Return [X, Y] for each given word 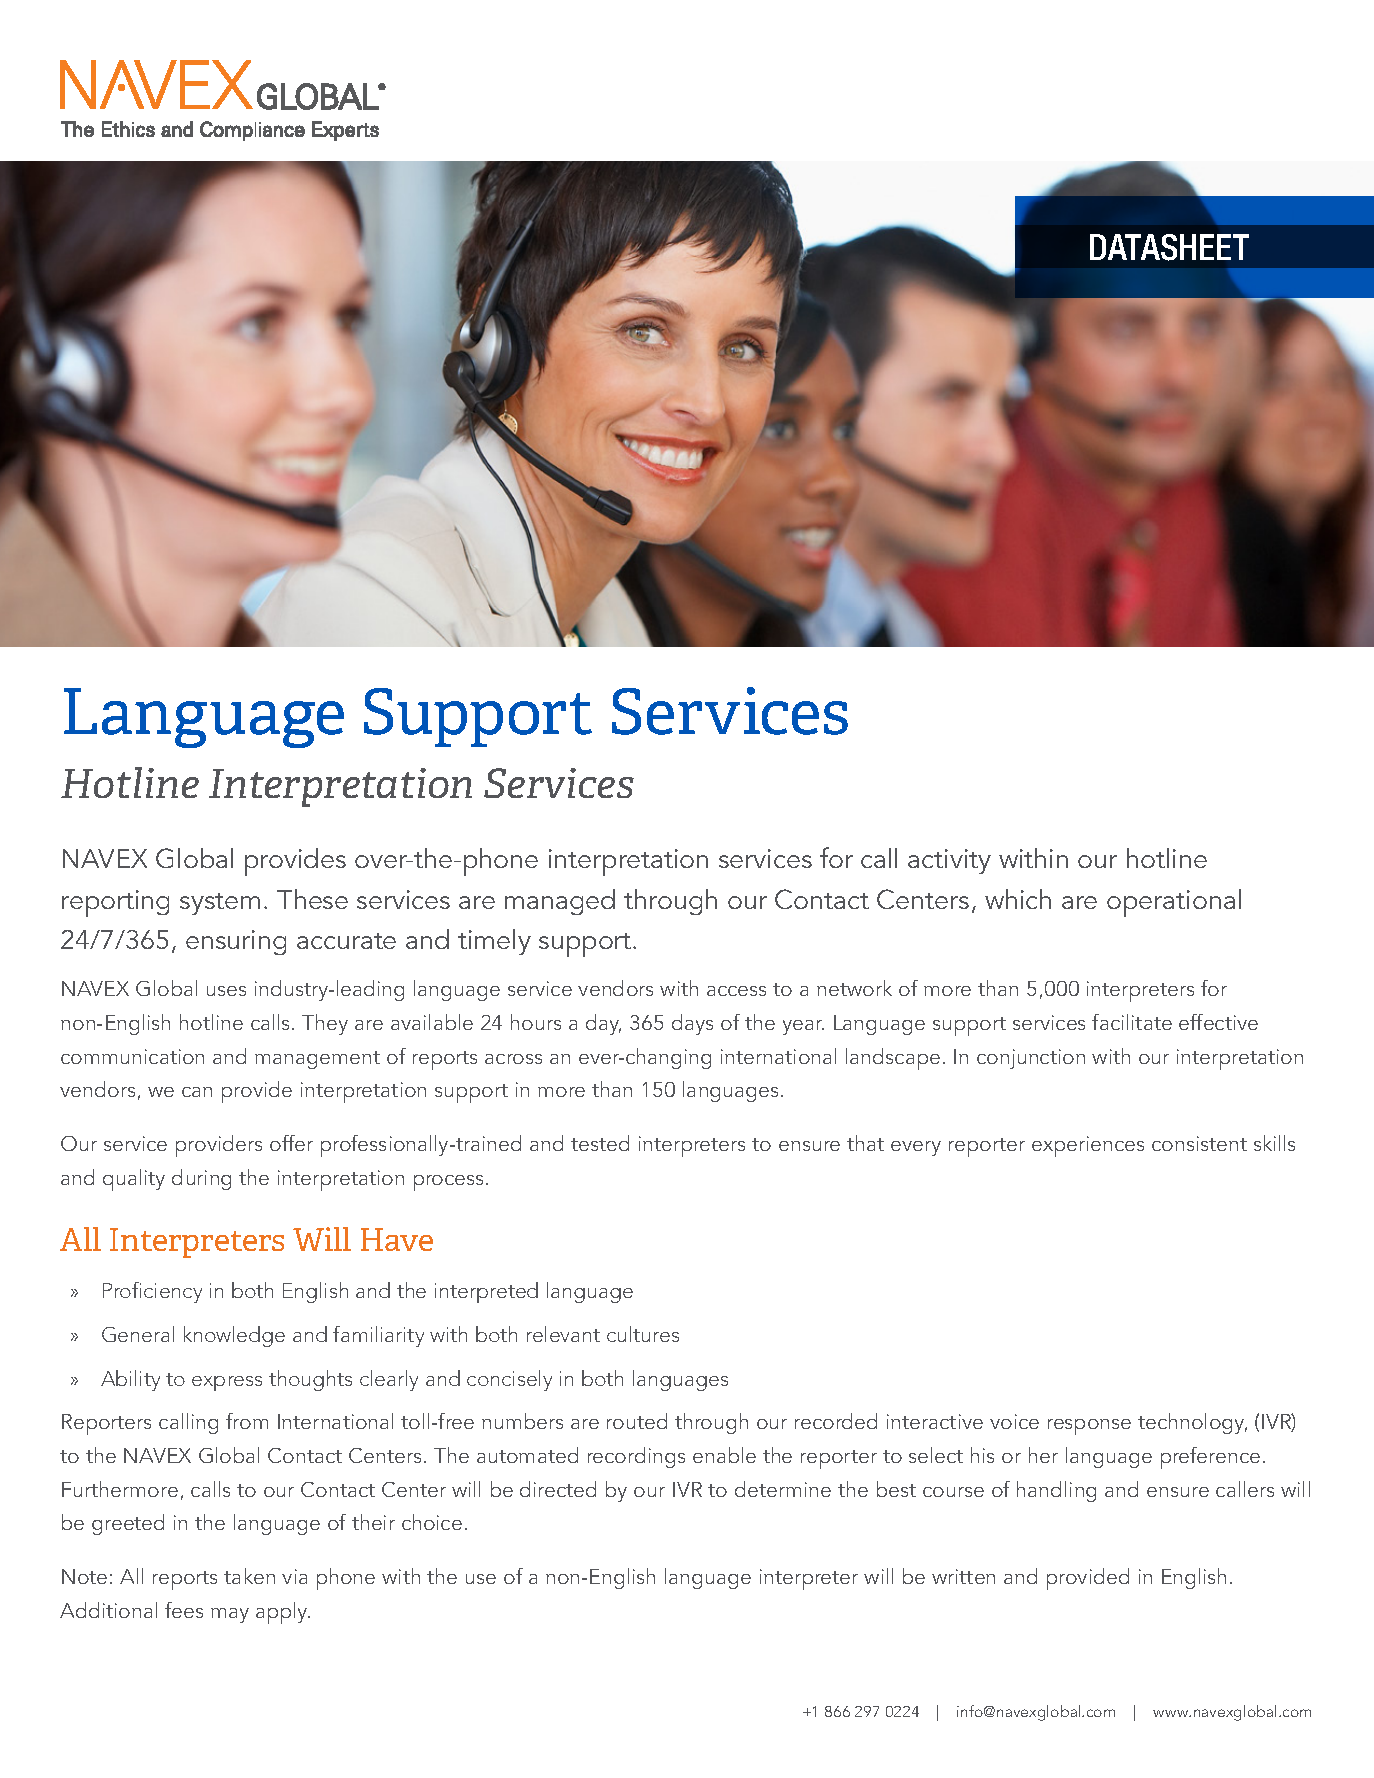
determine [783, 1489]
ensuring [236, 942]
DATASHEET [1169, 247]
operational [1174, 903]
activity [949, 861]
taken [249, 1576]
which [1018, 899]
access [736, 991]
